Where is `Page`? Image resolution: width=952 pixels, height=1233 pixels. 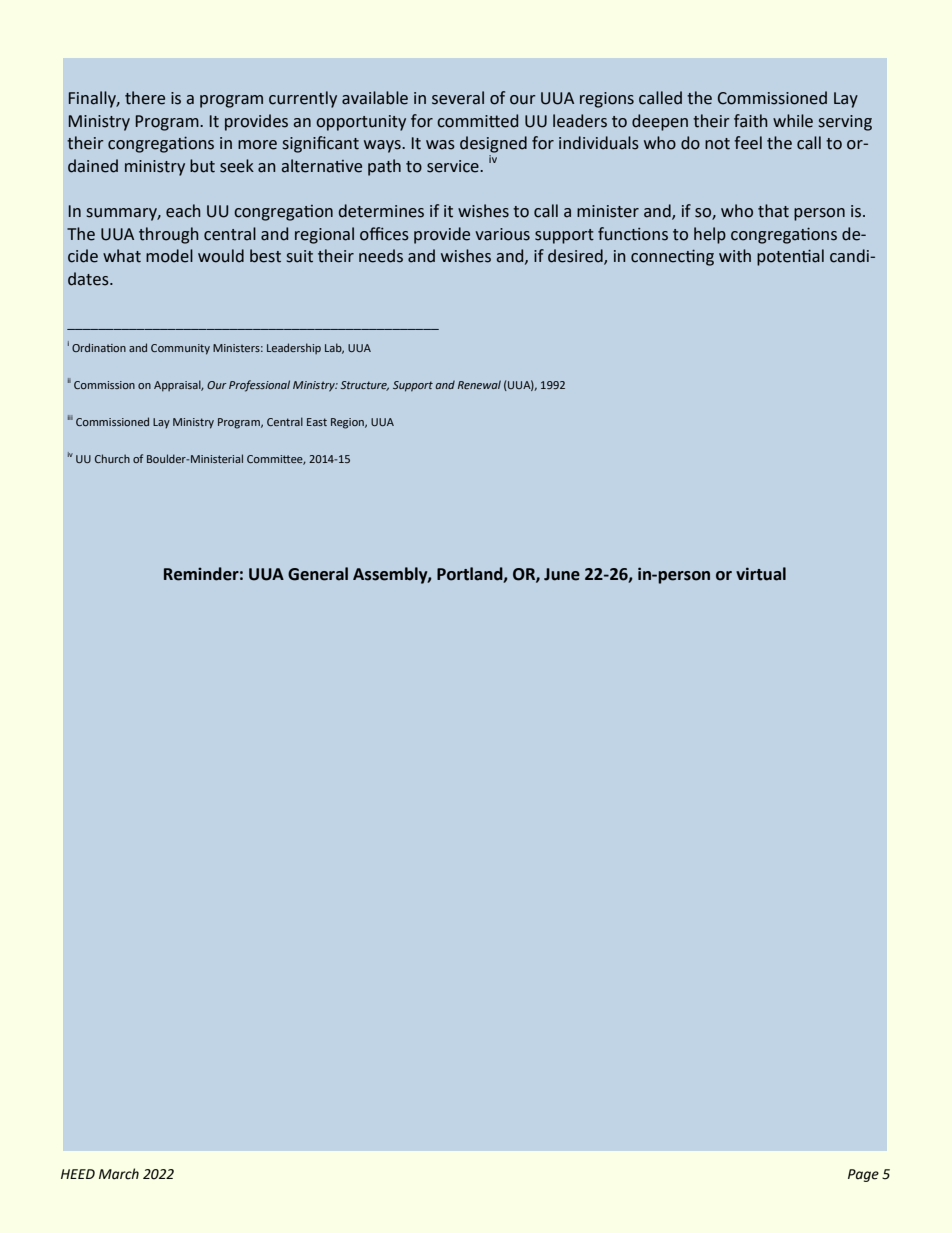
Page is located at coordinates (863, 1175).
